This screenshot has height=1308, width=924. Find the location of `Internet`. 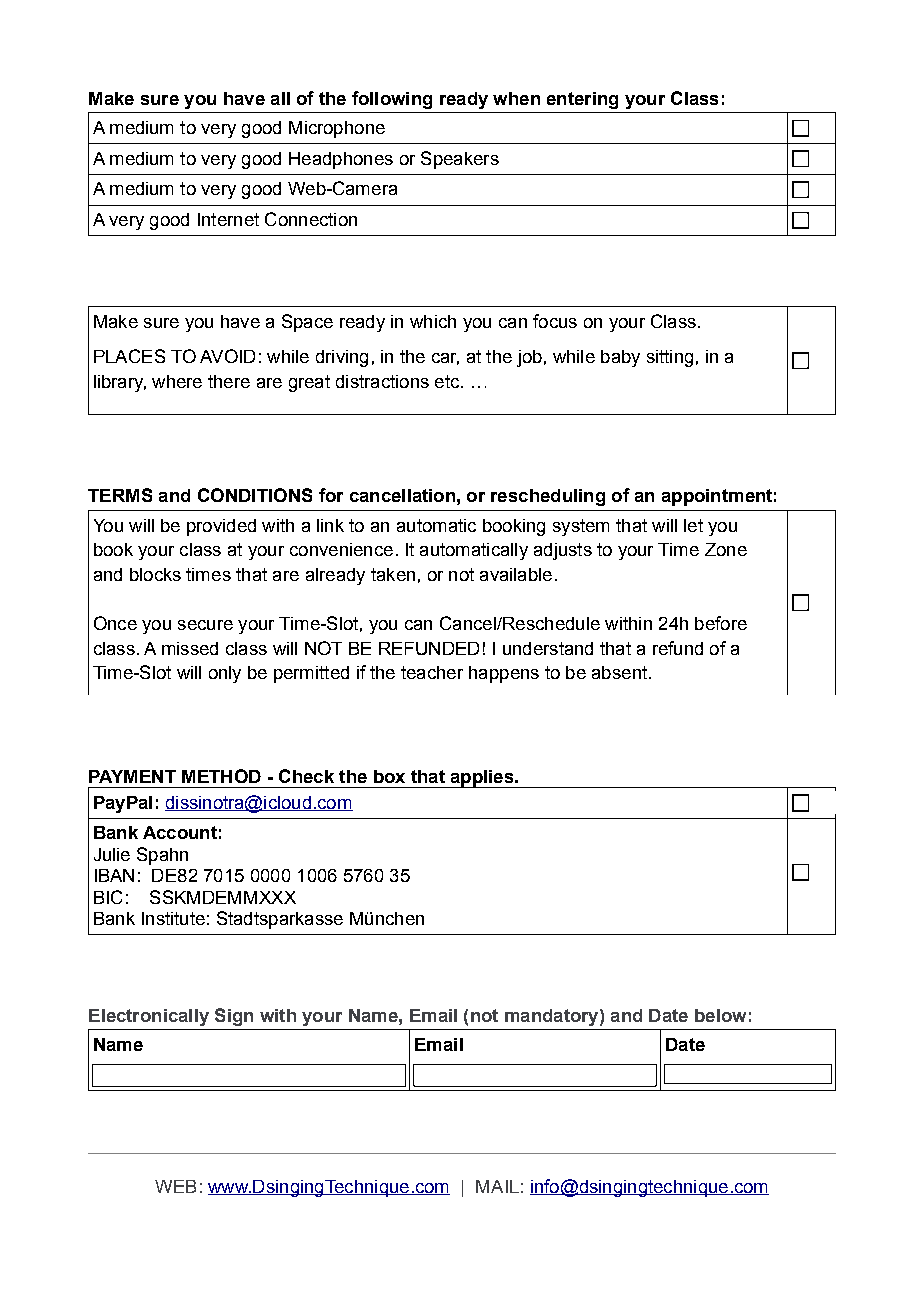

Internet is located at coordinates (228, 219).
